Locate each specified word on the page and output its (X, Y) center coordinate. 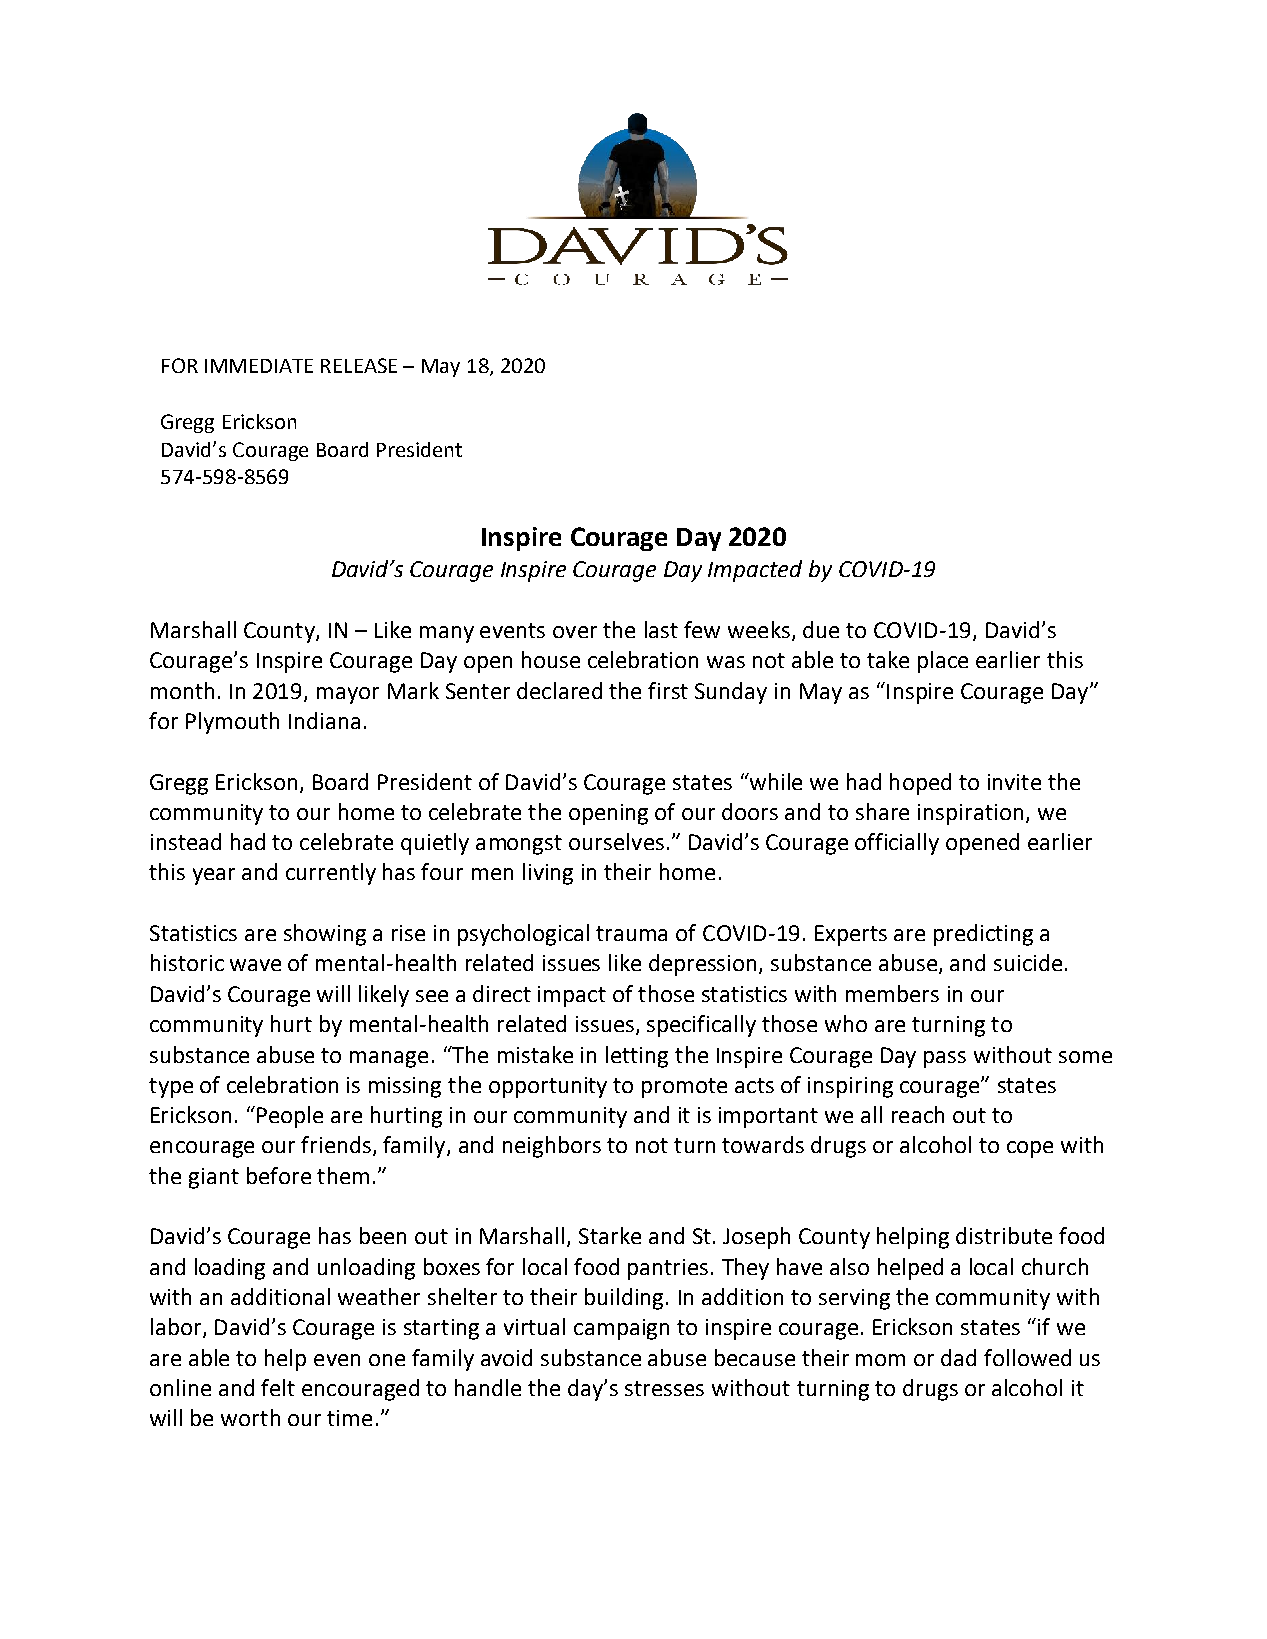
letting (637, 1057)
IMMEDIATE (259, 366)
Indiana (324, 720)
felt (278, 1387)
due (821, 629)
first (668, 690)
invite (1014, 782)
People (290, 1117)
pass (945, 1059)
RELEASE (359, 365)
